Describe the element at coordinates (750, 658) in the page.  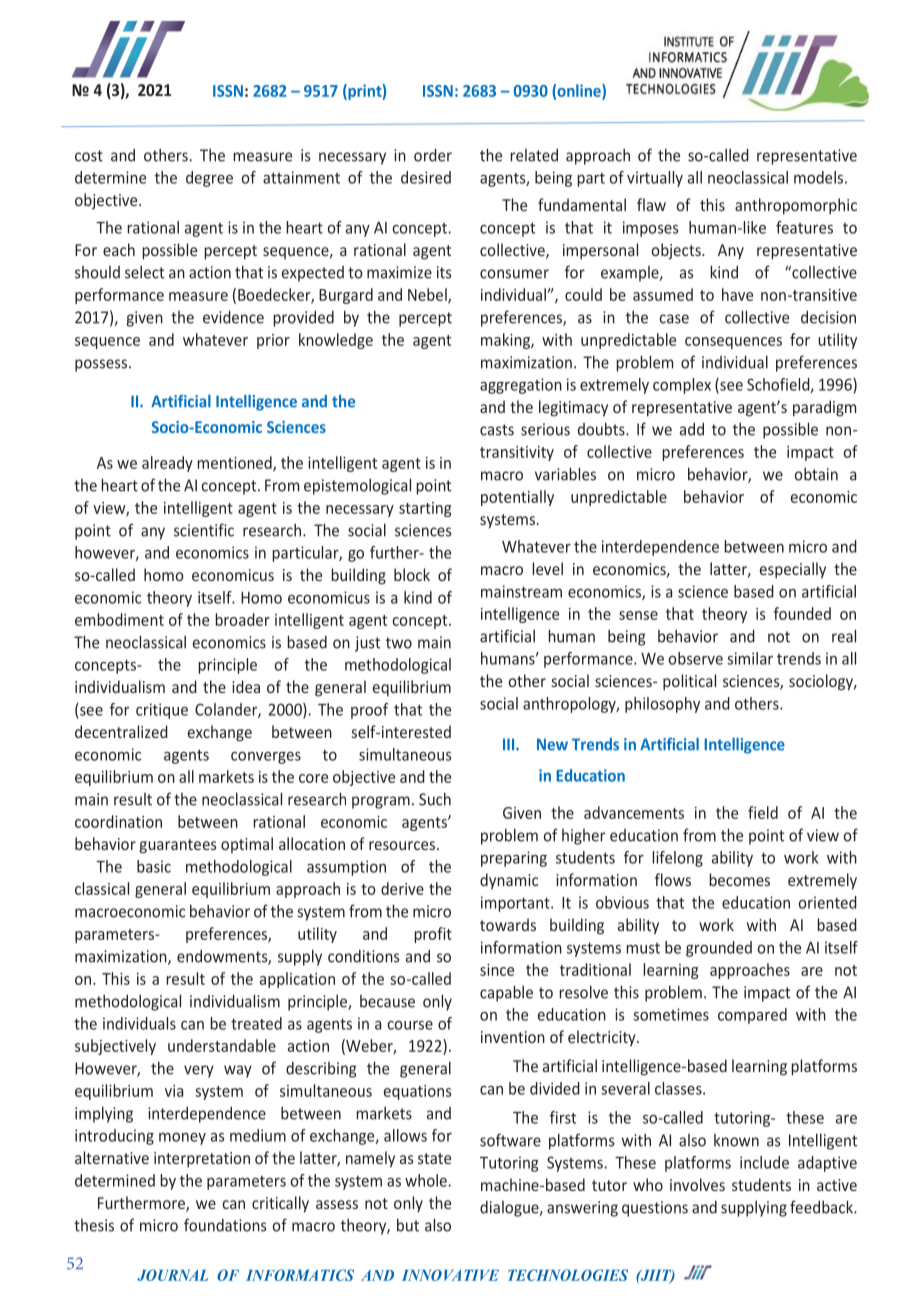
I see `similar` at that location.
